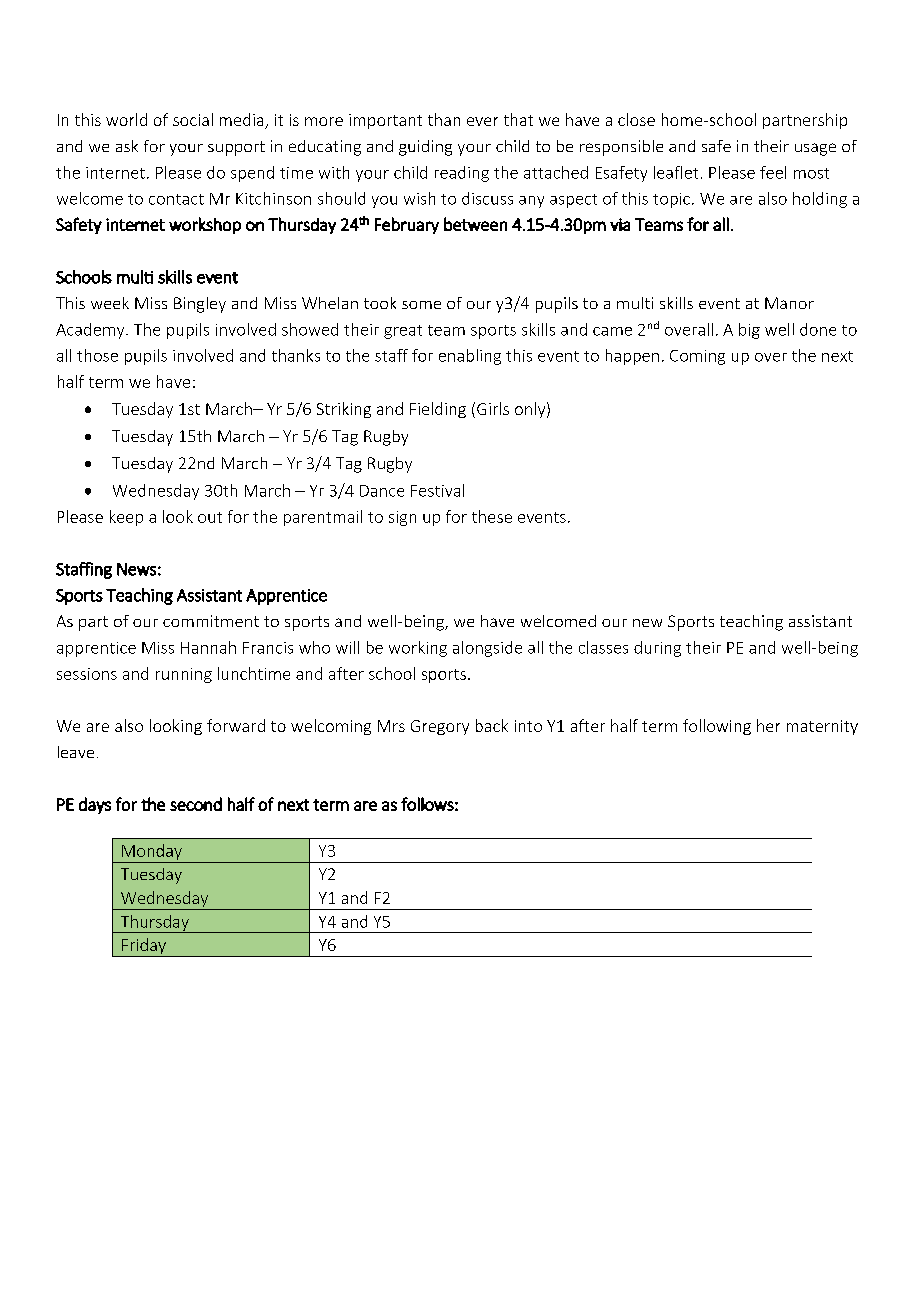 The height and width of the screenshot is (1308, 924). I want to click on feel, so click(773, 172).
